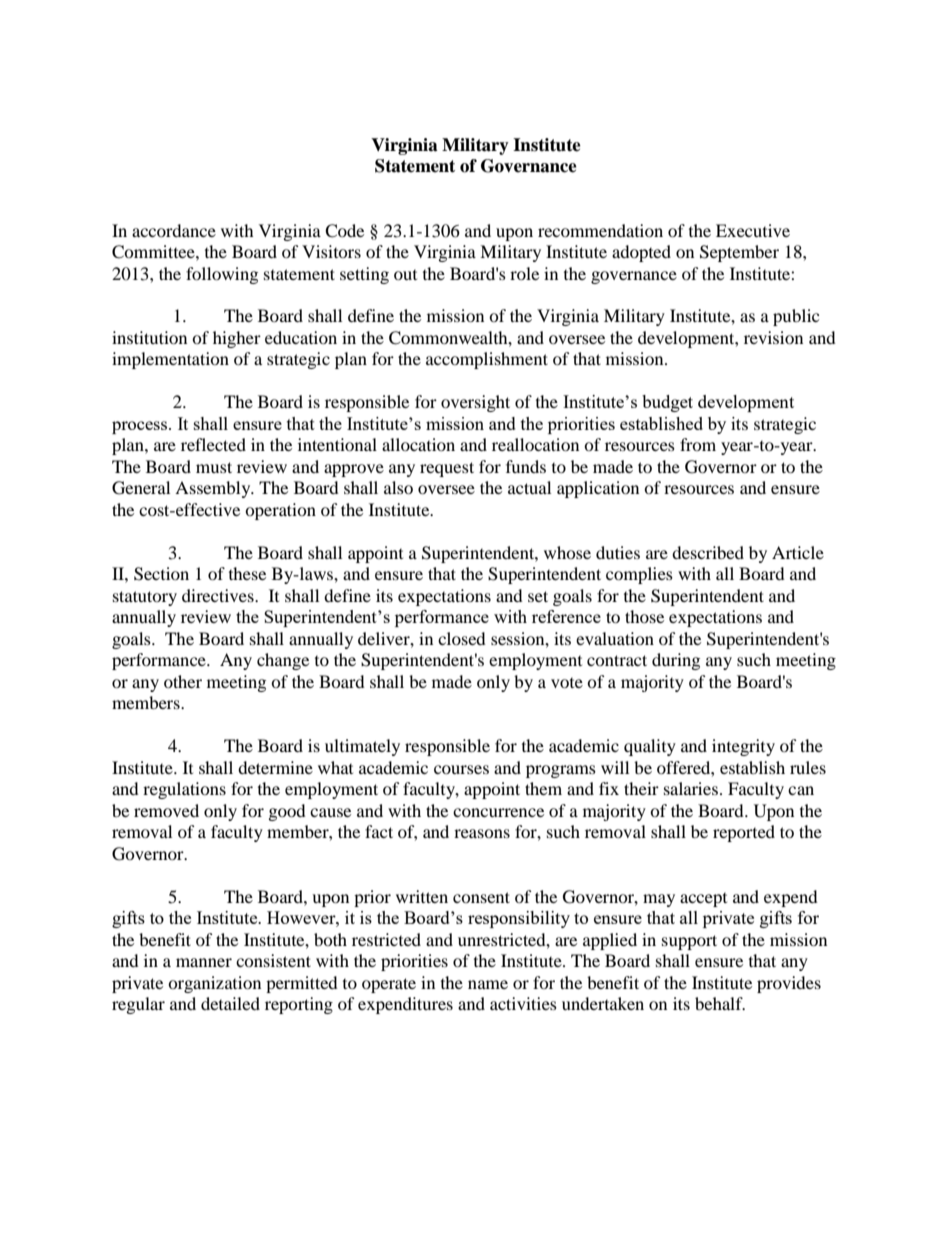  What do you see at coordinates (524, 273) in the page?
I see `role` at bounding box center [524, 273].
